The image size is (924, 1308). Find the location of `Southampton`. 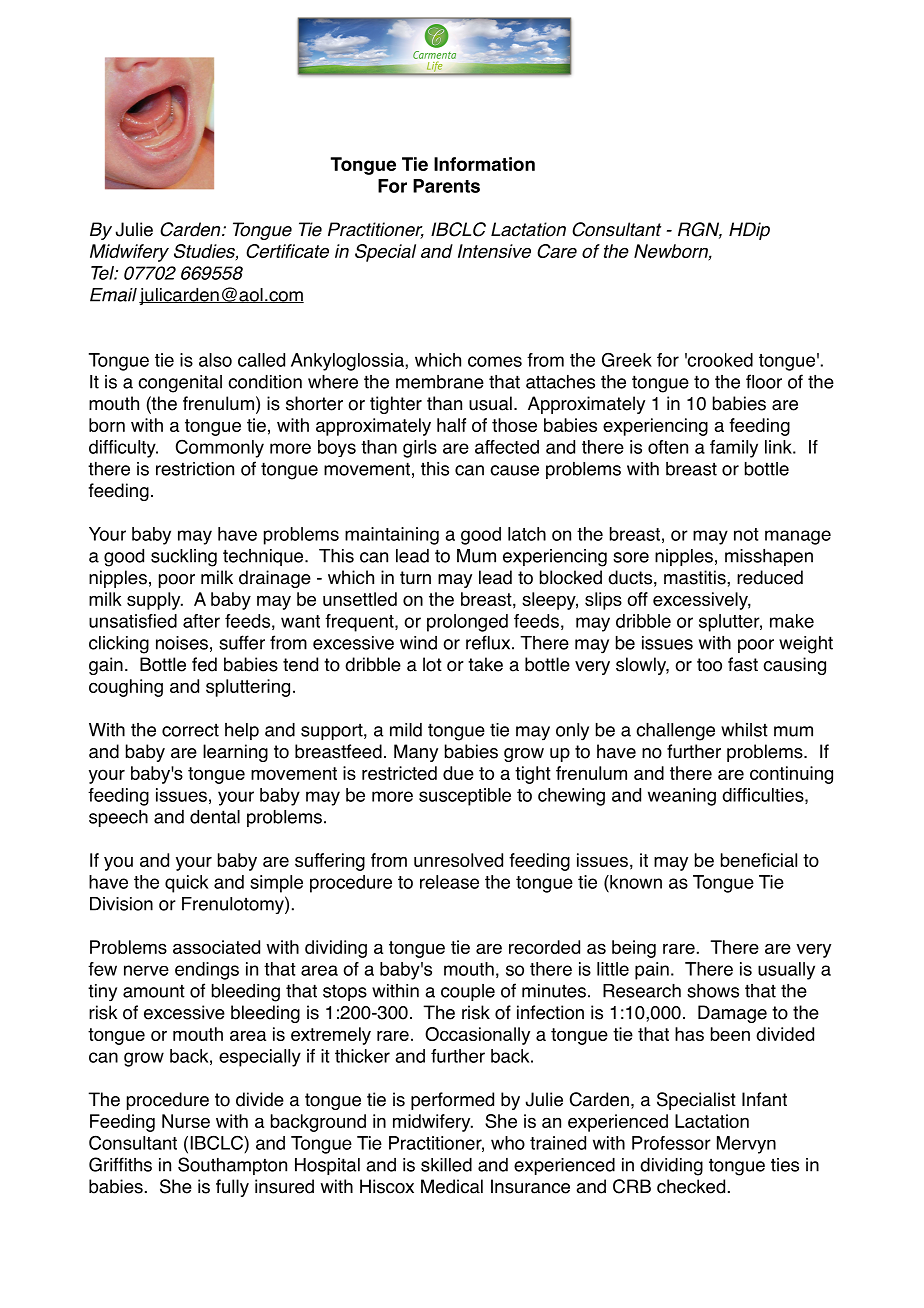

Southampton is located at coordinates (232, 1166).
